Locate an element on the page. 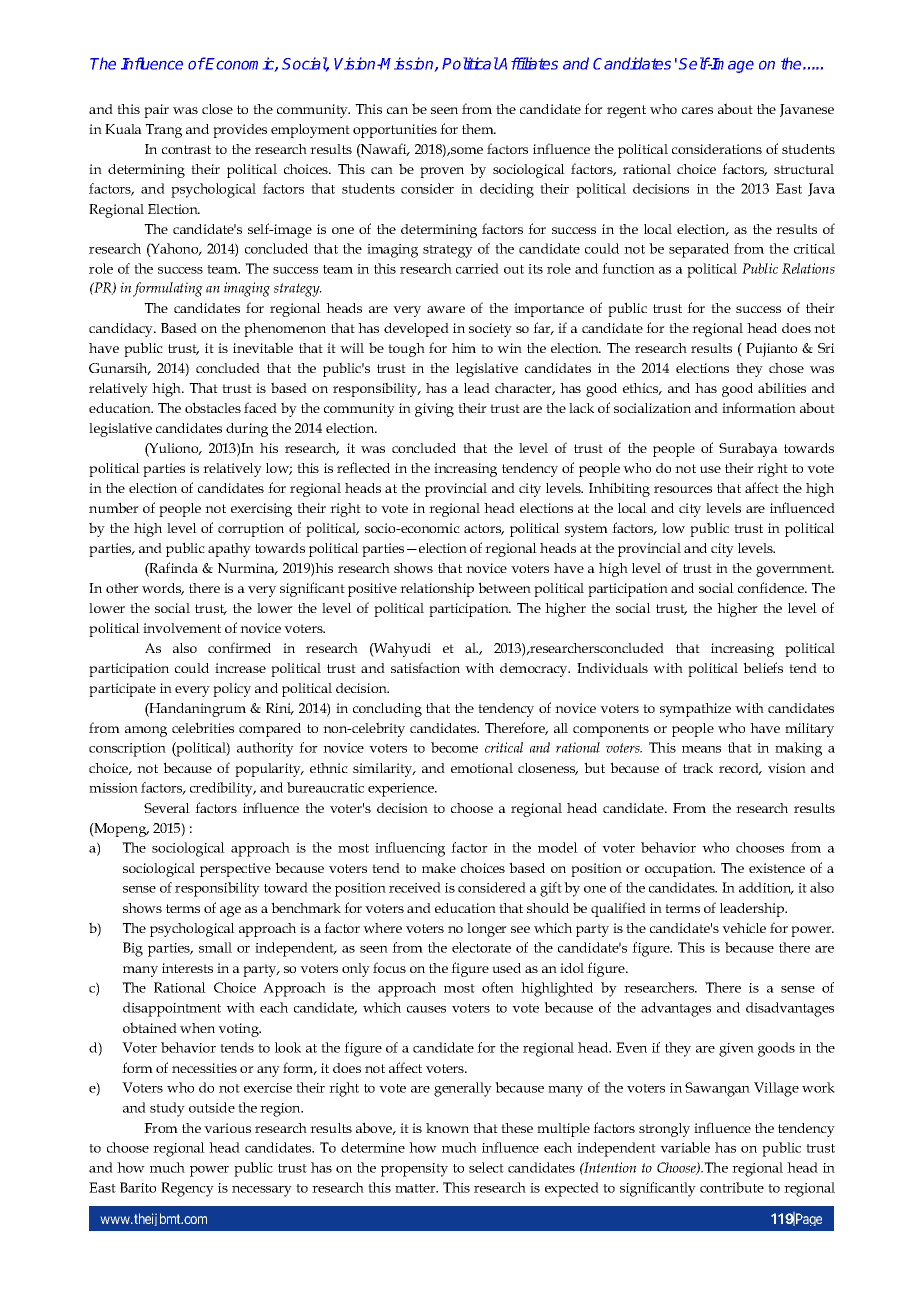 This page has width=924, height=1308. giving is located at coordinates (434, 410).
